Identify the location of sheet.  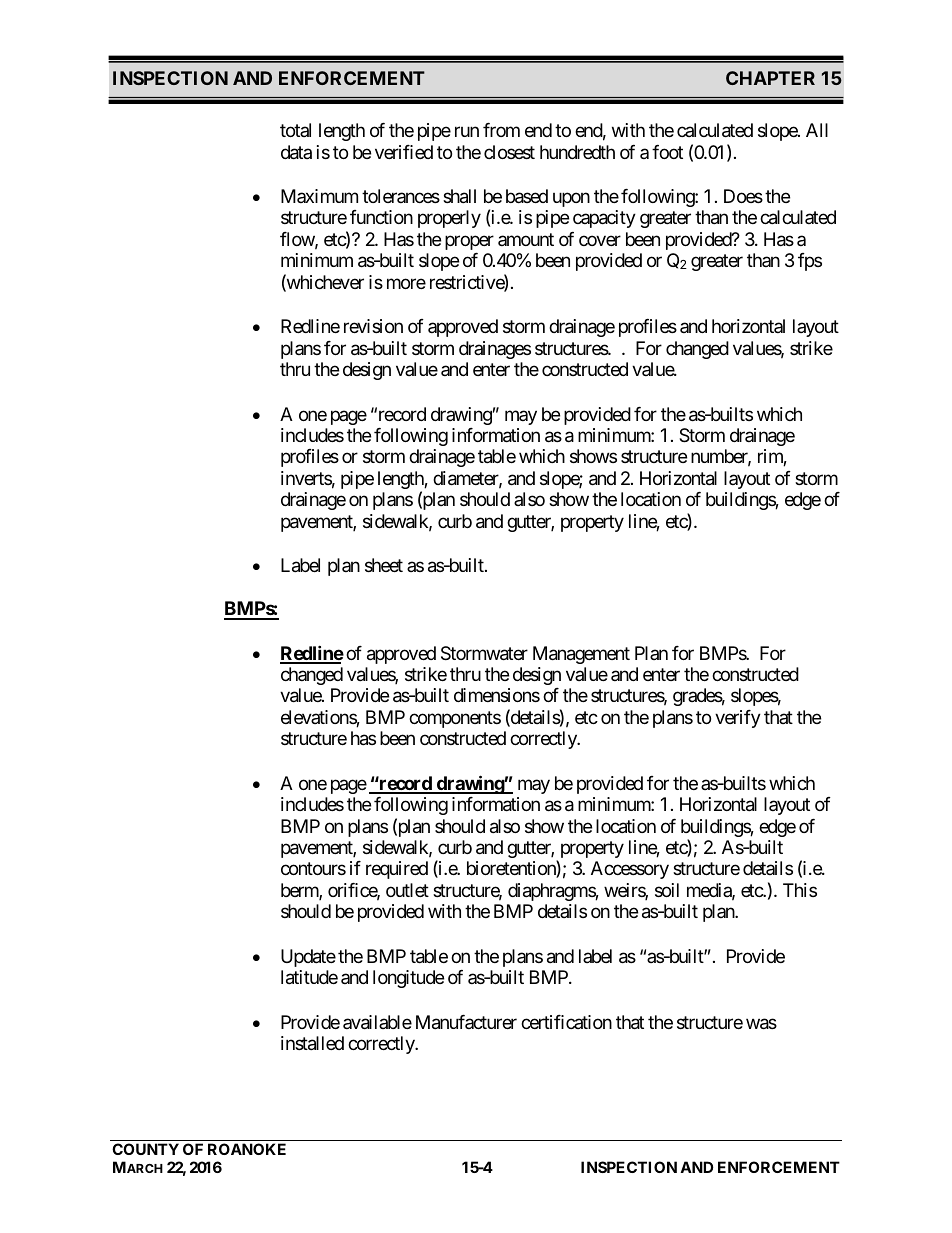
(384, 565).
